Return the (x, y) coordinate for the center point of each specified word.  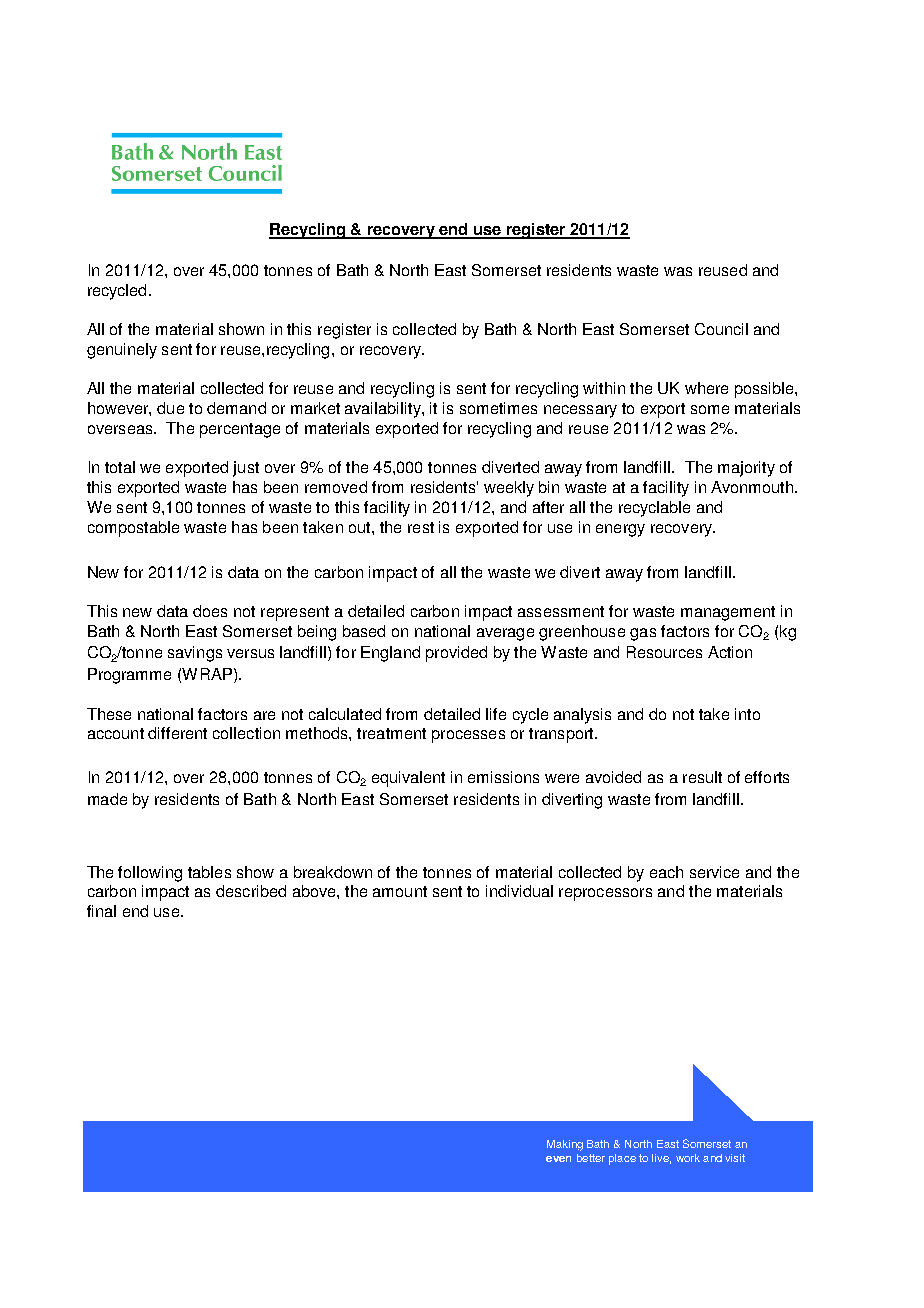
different (177, 733)
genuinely (122, 351)
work (688, 1158)
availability (384, 410)
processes (468, 736)
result (702, 777)
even (558, 1159)
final (101, 911)
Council (721, 329)
